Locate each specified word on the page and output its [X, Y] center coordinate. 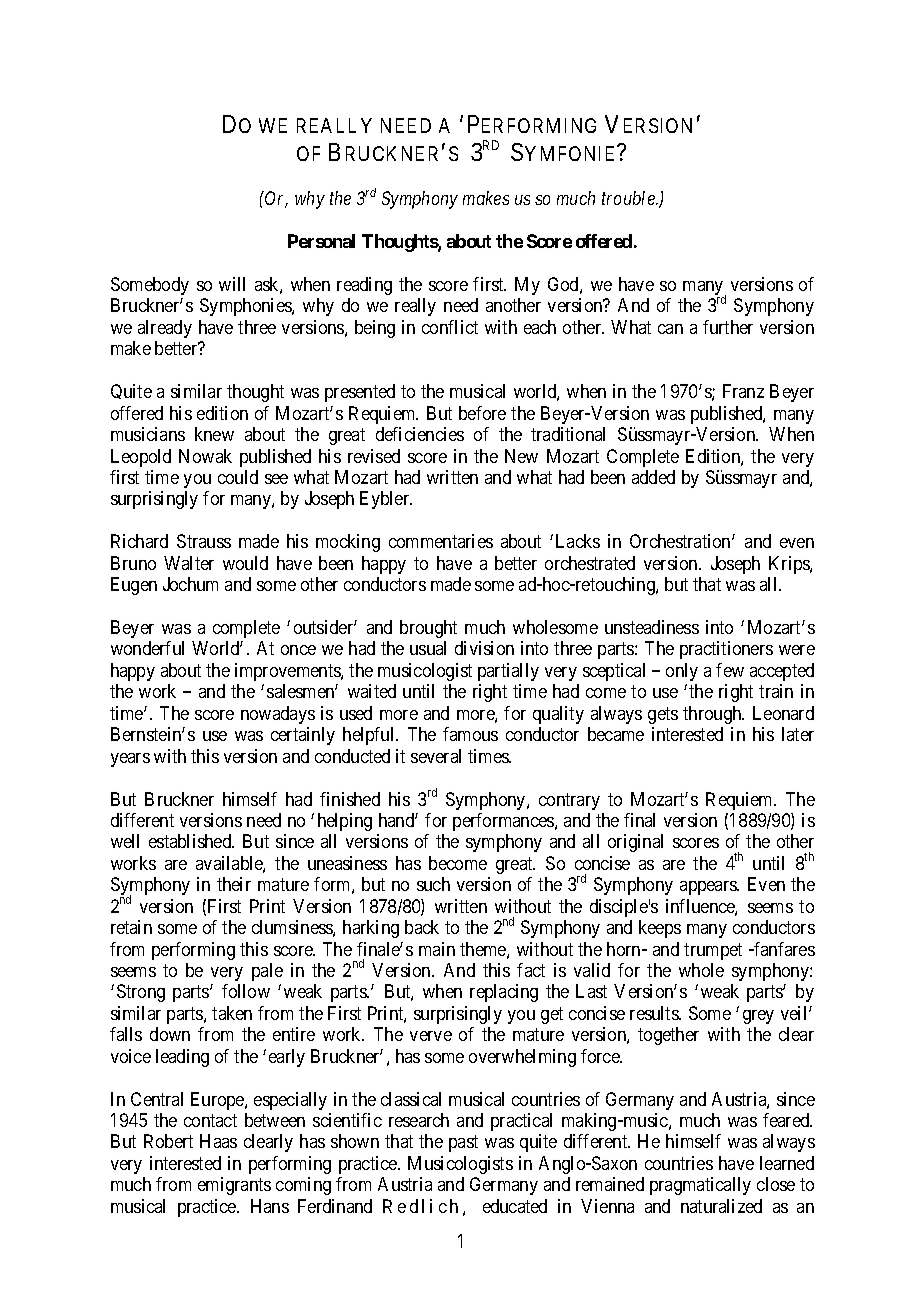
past [463, 1144]
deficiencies [420, 434]
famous [470, 734]
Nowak [205, 456]
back [422, 927]
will [232, 284]
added [653, 477]
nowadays [278, 715]
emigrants [234, 1186]
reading [364, 286]
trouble [629, 198]
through [713, 715]
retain [131, 927]
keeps [660, 929]
